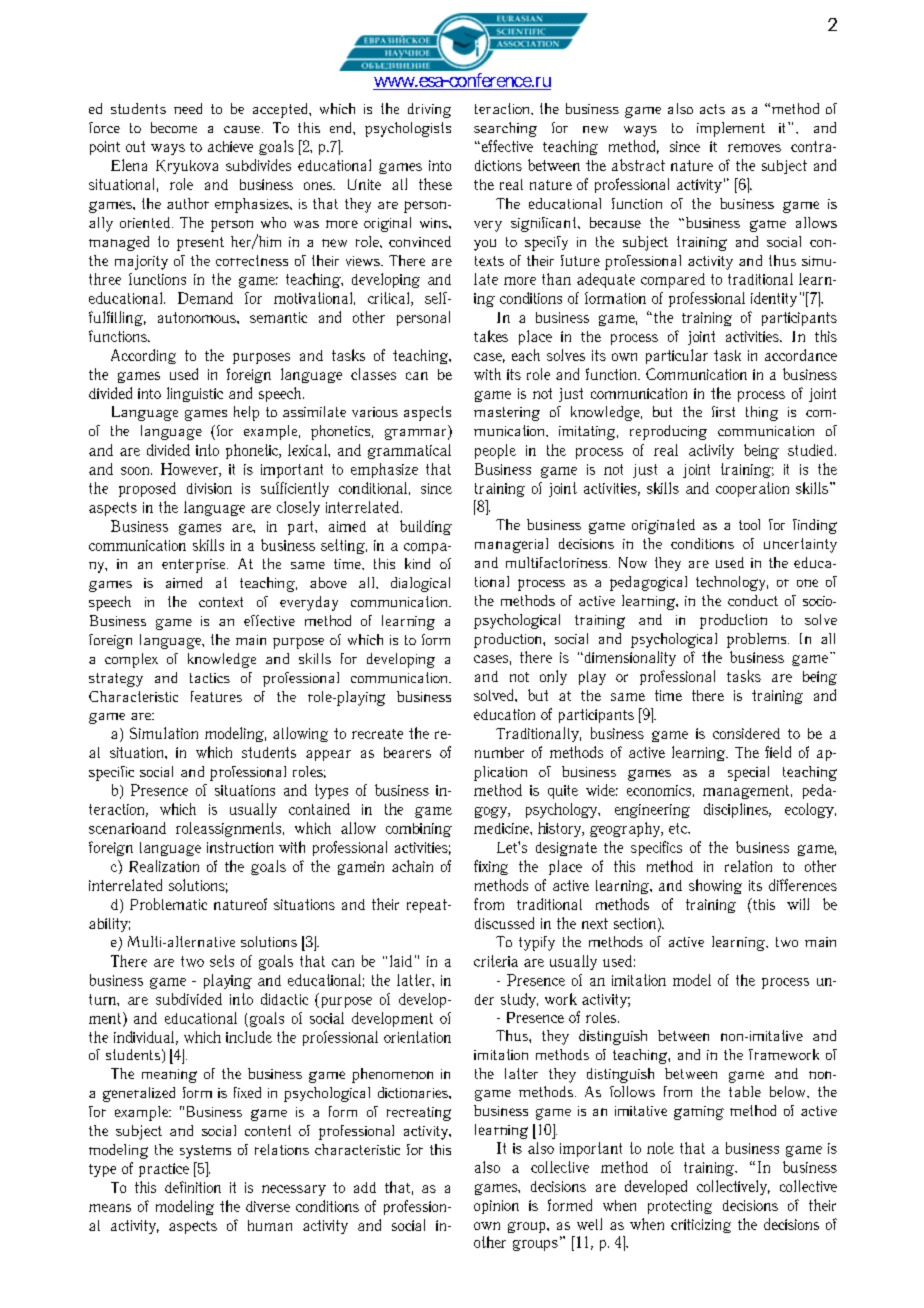 The width and height of the image is (924, 1308). I want to click on need, so click(188, 108).
